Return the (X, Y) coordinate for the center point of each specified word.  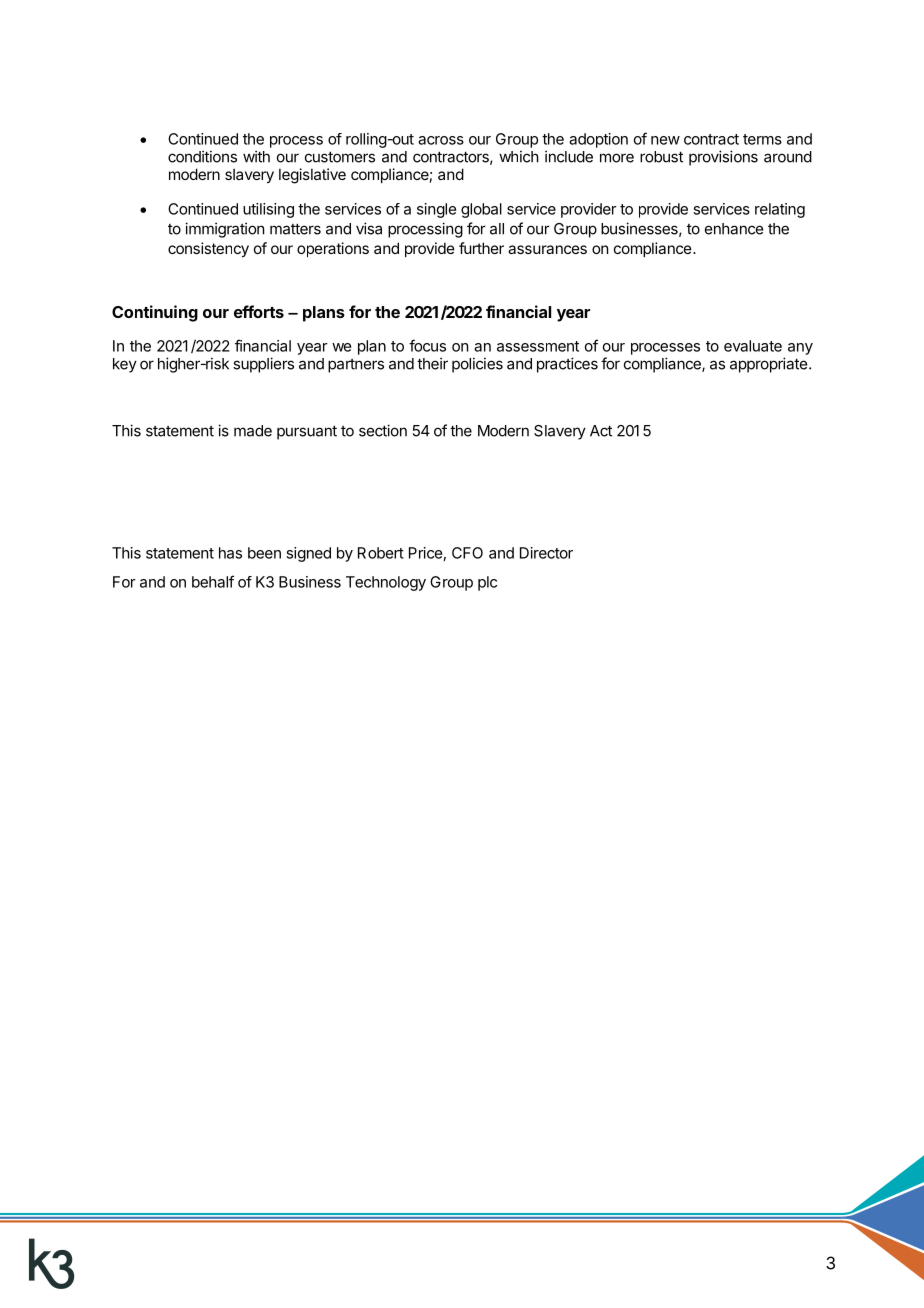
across (441, 140)
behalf (213, 581)
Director (546, 553)
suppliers (263, 365)
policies (477, 365)
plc (487, 583)
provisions (723, 158)
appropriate (768, 365)
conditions (202, 156)
